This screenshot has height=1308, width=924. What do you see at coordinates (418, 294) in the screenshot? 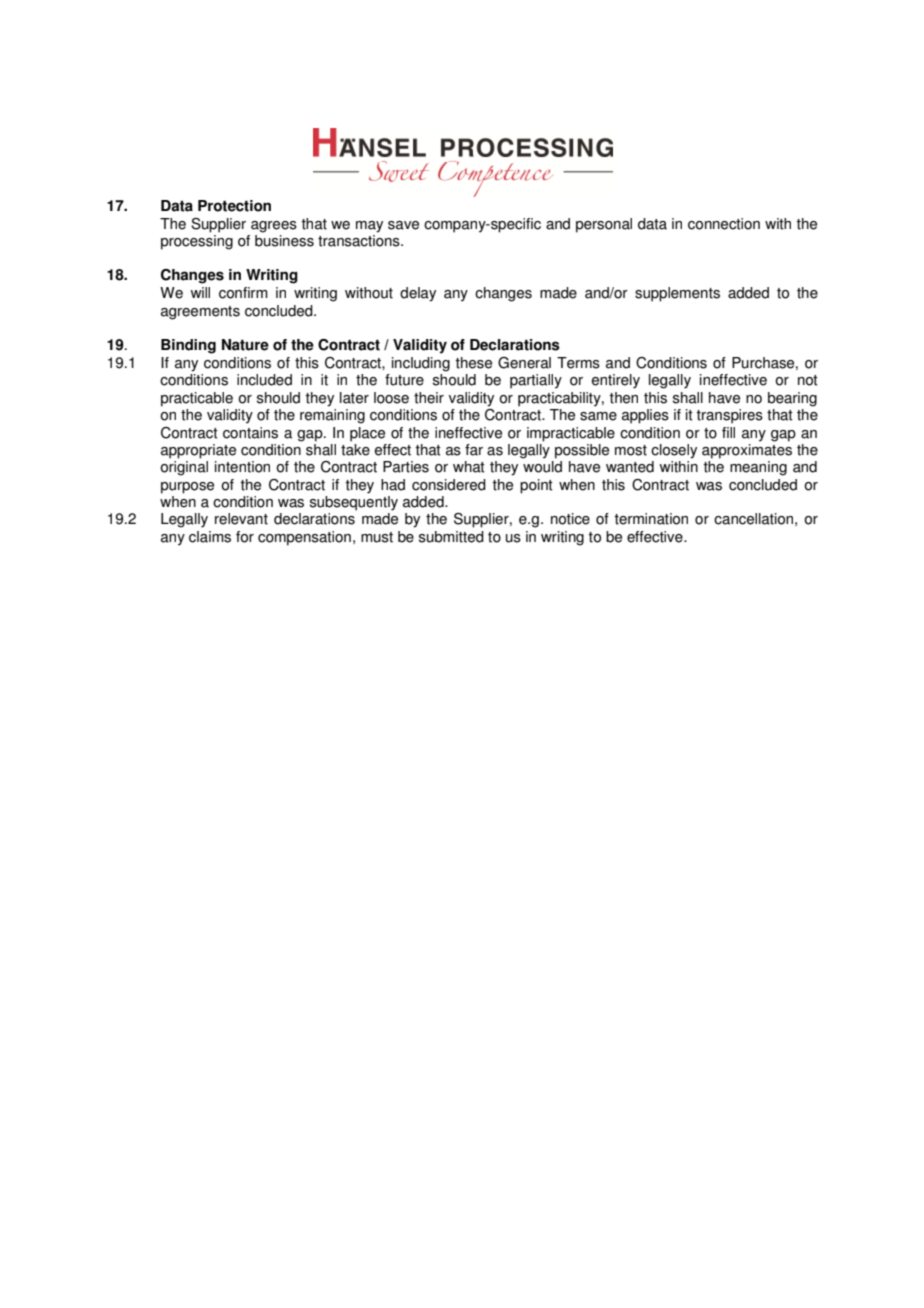
I see `delay` at bounding box center [418, 294].
